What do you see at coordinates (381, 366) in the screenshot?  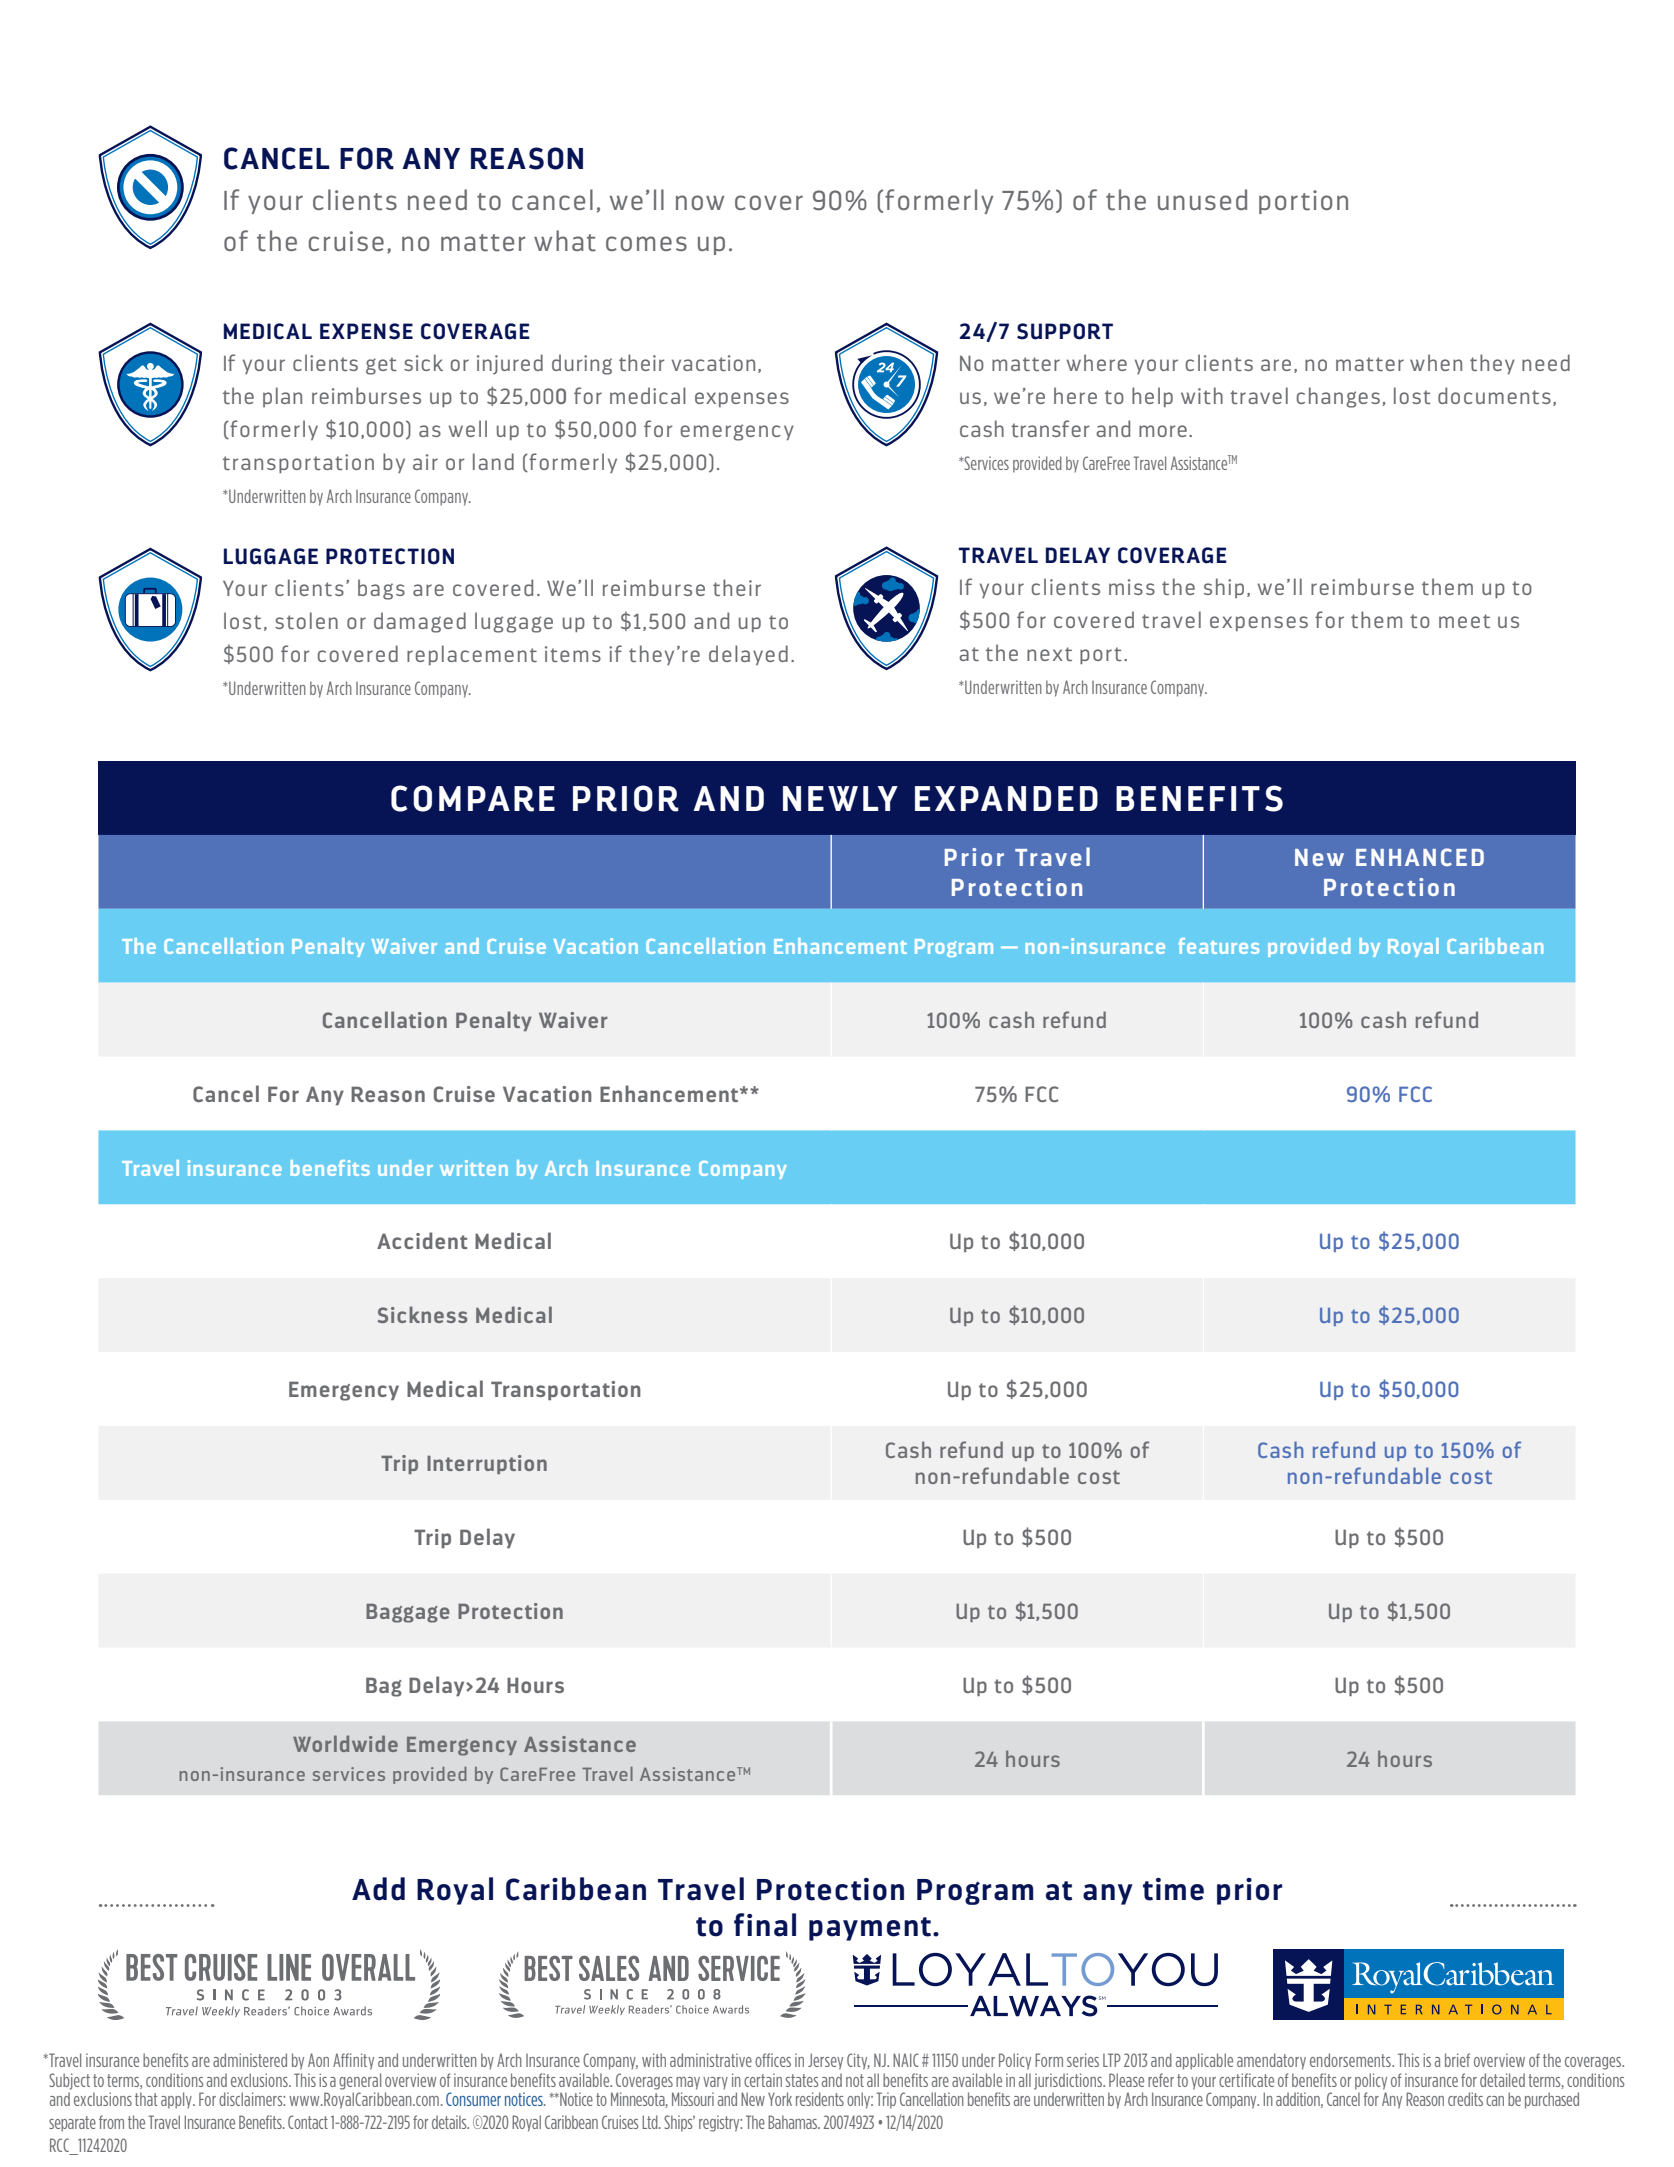 I see `get` at bounding box center [381, 366].
